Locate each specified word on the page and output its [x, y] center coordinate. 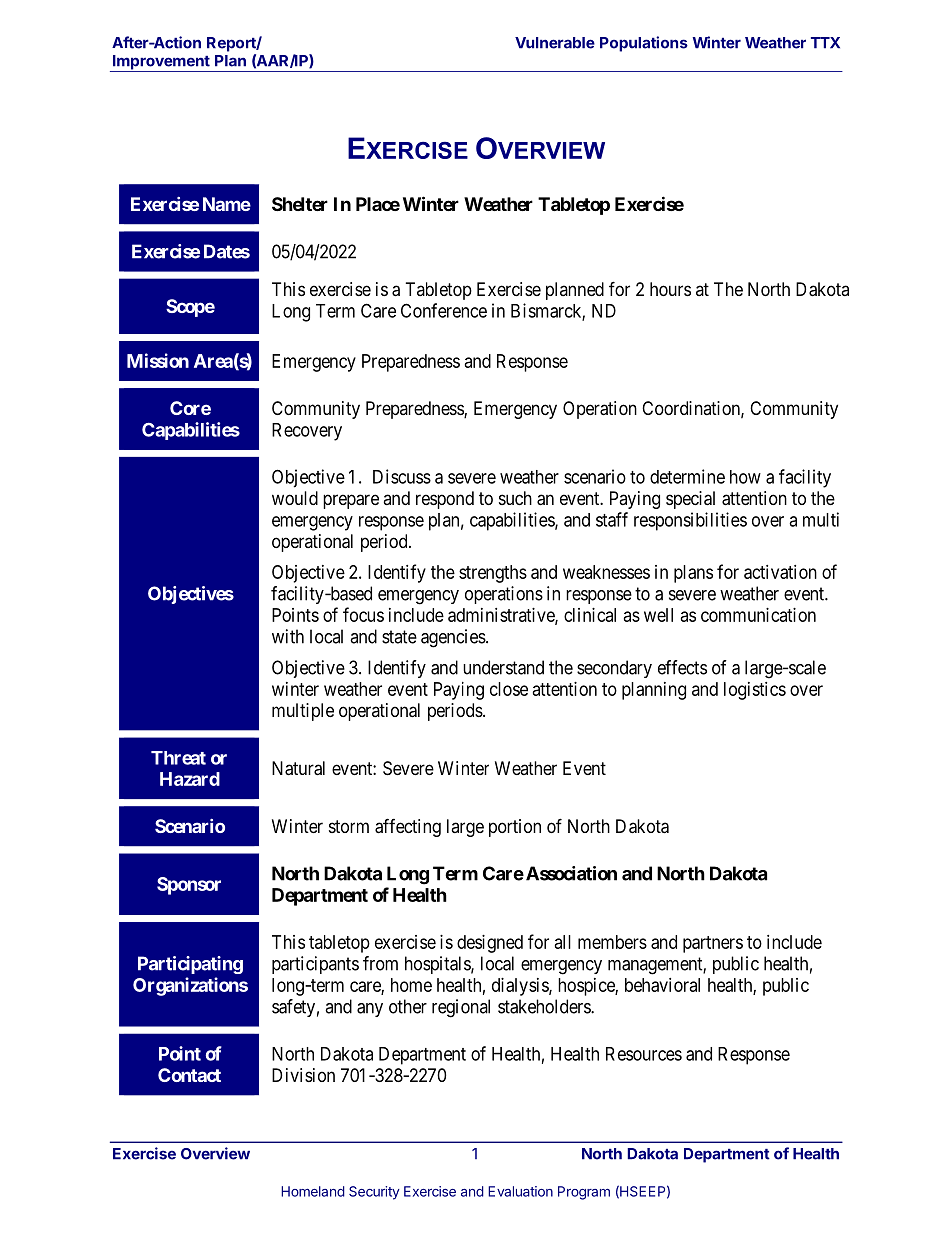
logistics [755, 691]
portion [515, 828]
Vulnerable [555, 43]
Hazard [190, 779]
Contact [189, 1075]
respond [445, 500]
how [745, 477]
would [295, 498]
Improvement [161, 63]
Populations [644, 44]
